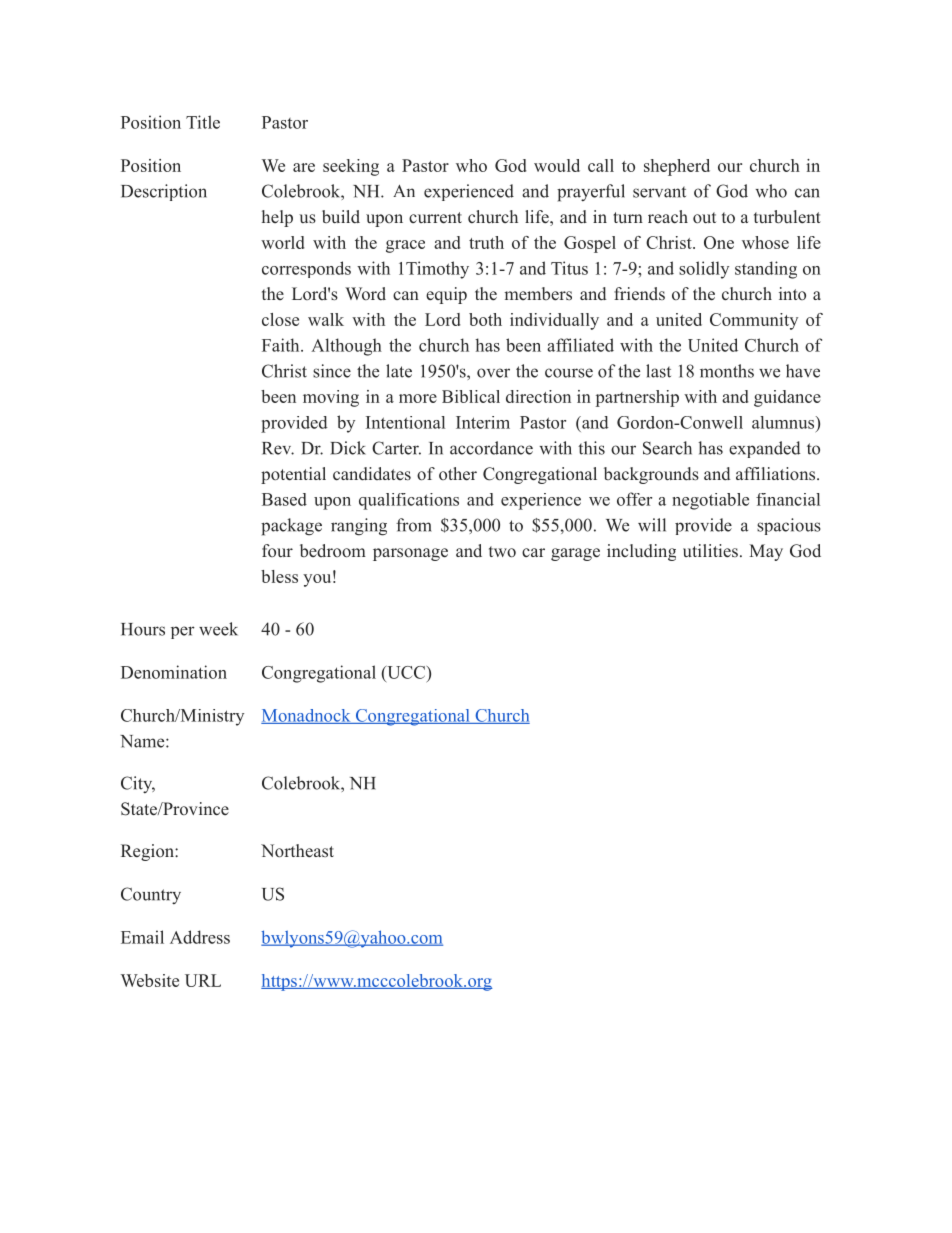 This document has height=1233, width=952. I want to click on months, so click(727, 371).
